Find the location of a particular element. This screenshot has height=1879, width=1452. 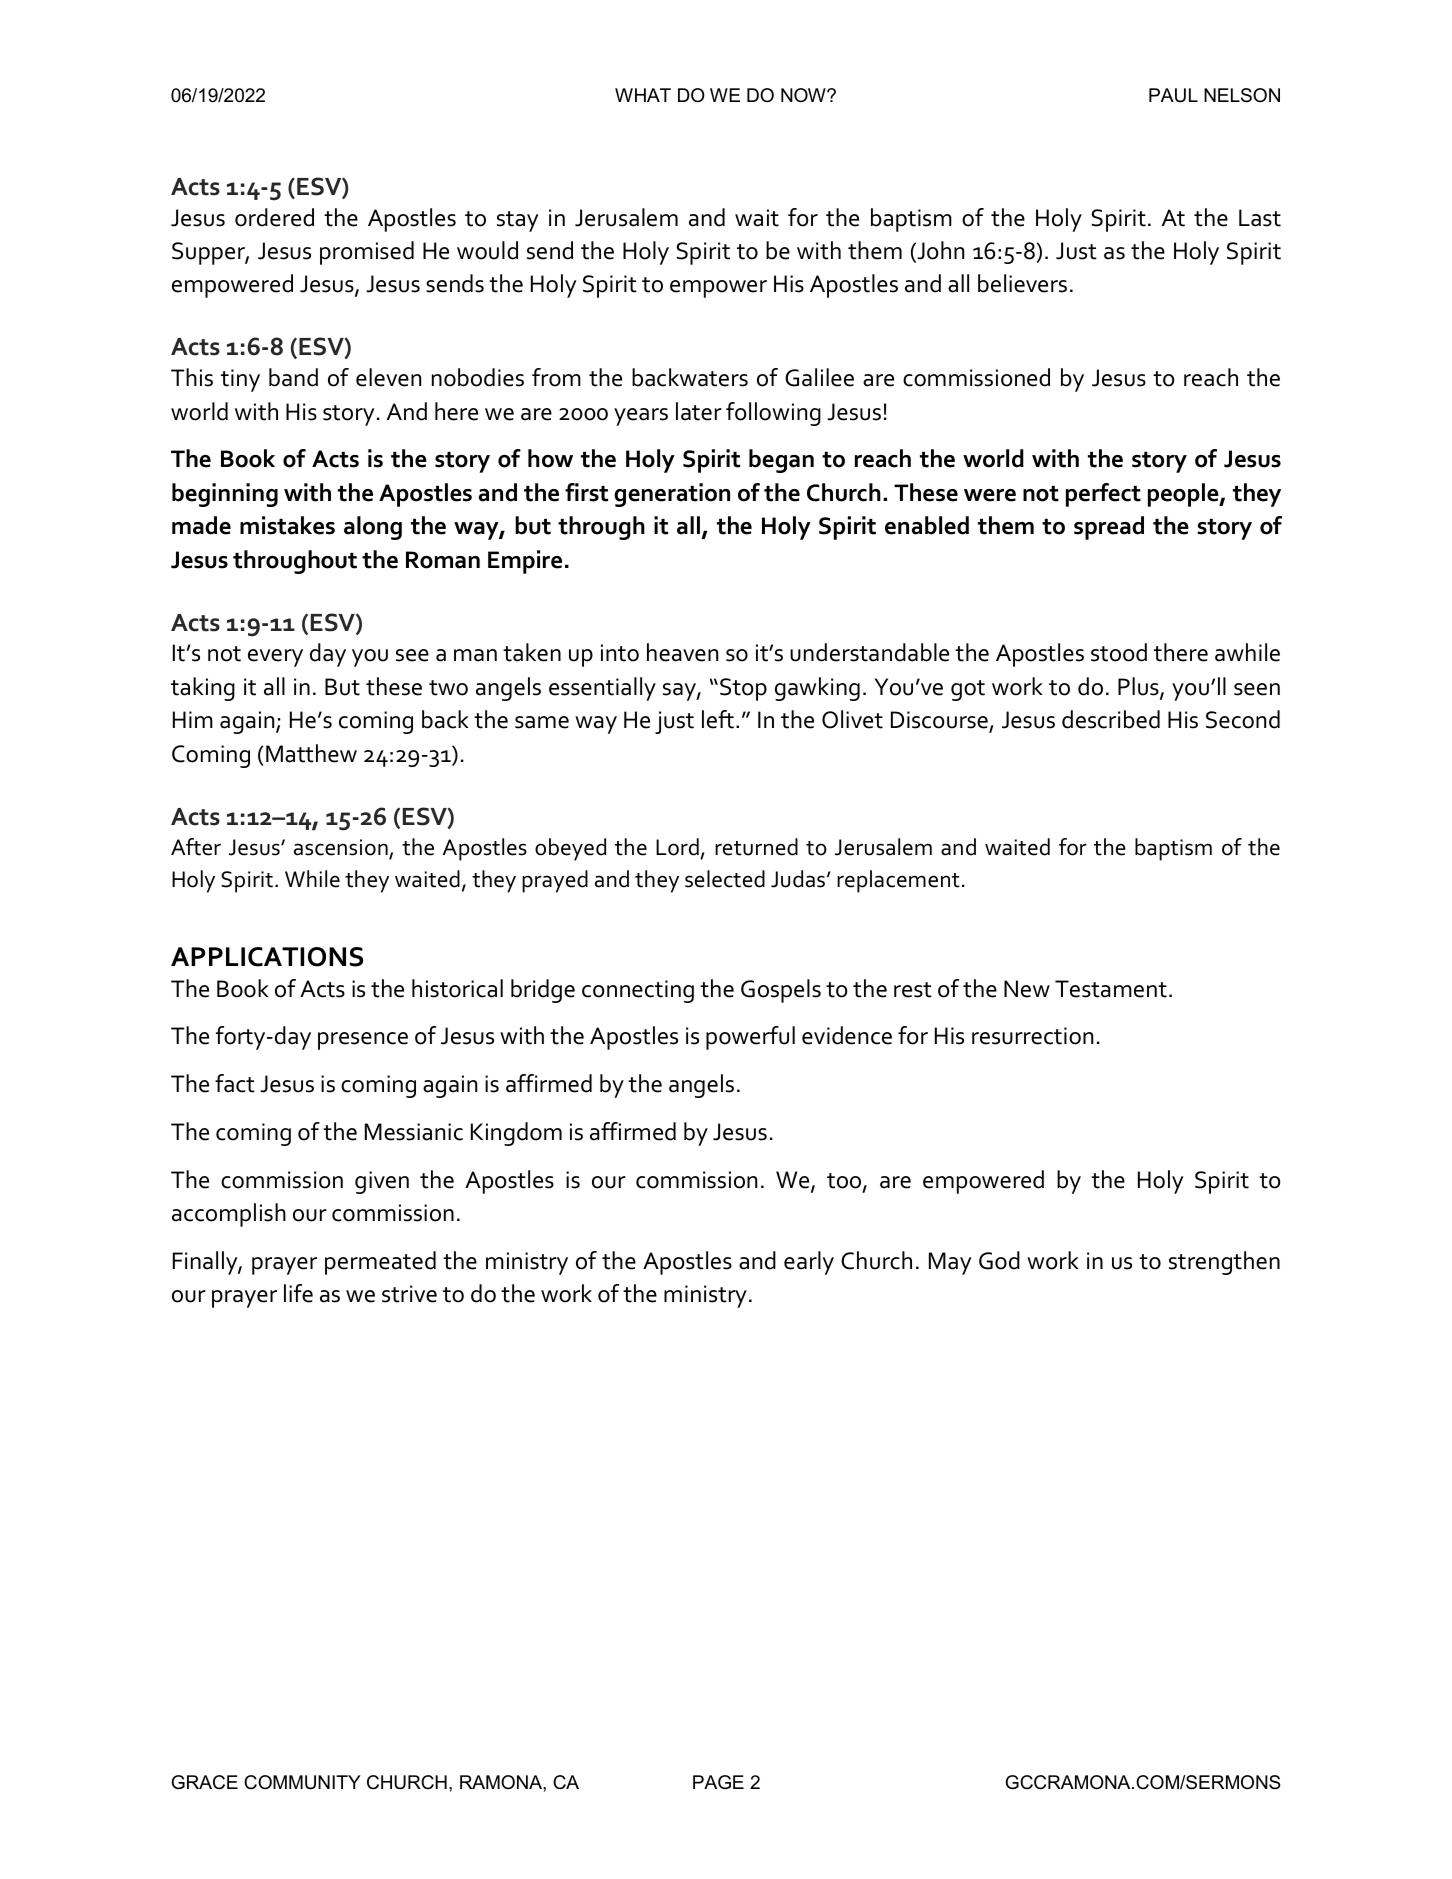

APPLICATIONS is located at coordinates (267, 957).
